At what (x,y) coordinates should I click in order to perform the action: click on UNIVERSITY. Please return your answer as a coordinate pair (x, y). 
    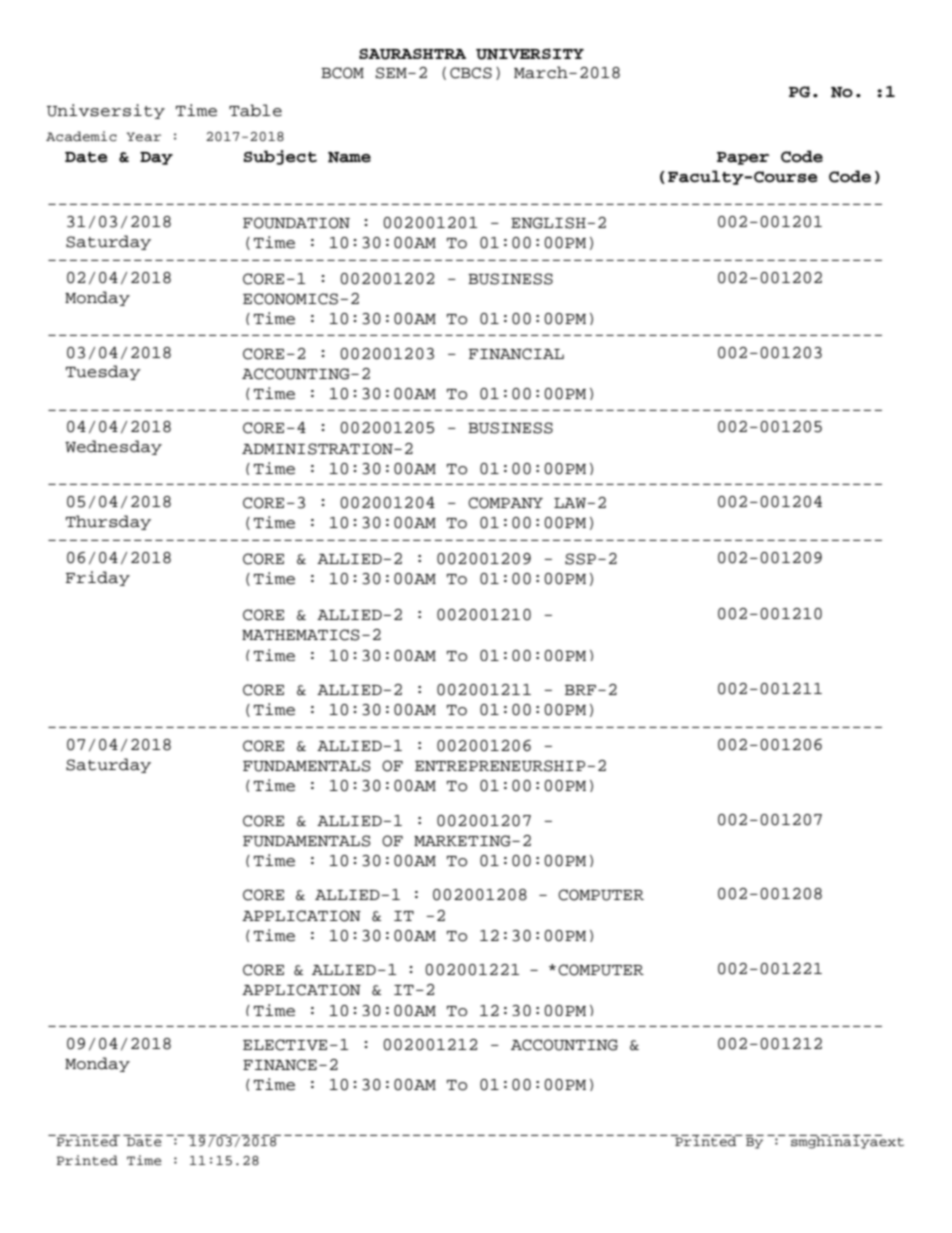
    Looking at the image, I should click on (530, 54).
